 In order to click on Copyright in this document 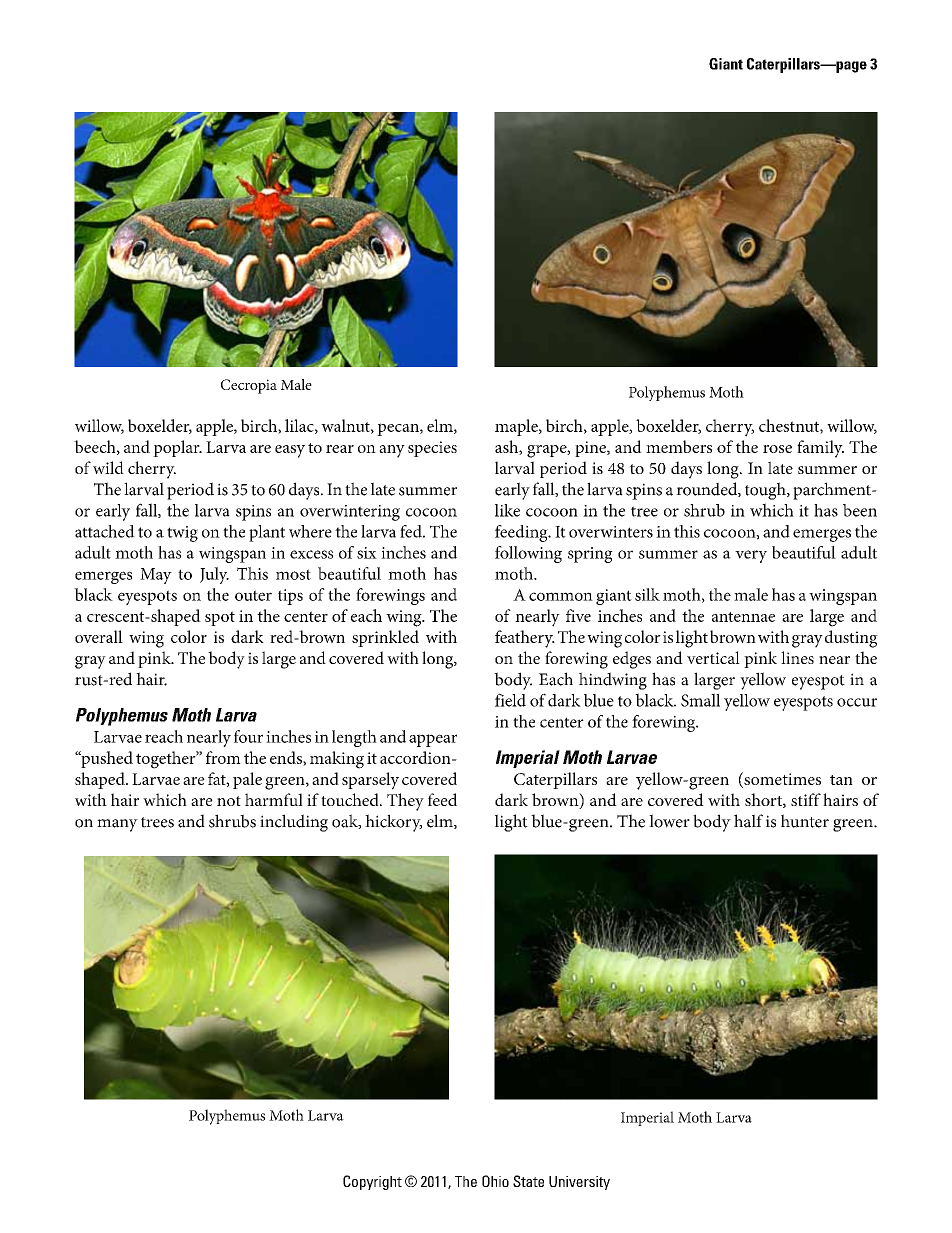, I will do `click(372, 1182)`.
